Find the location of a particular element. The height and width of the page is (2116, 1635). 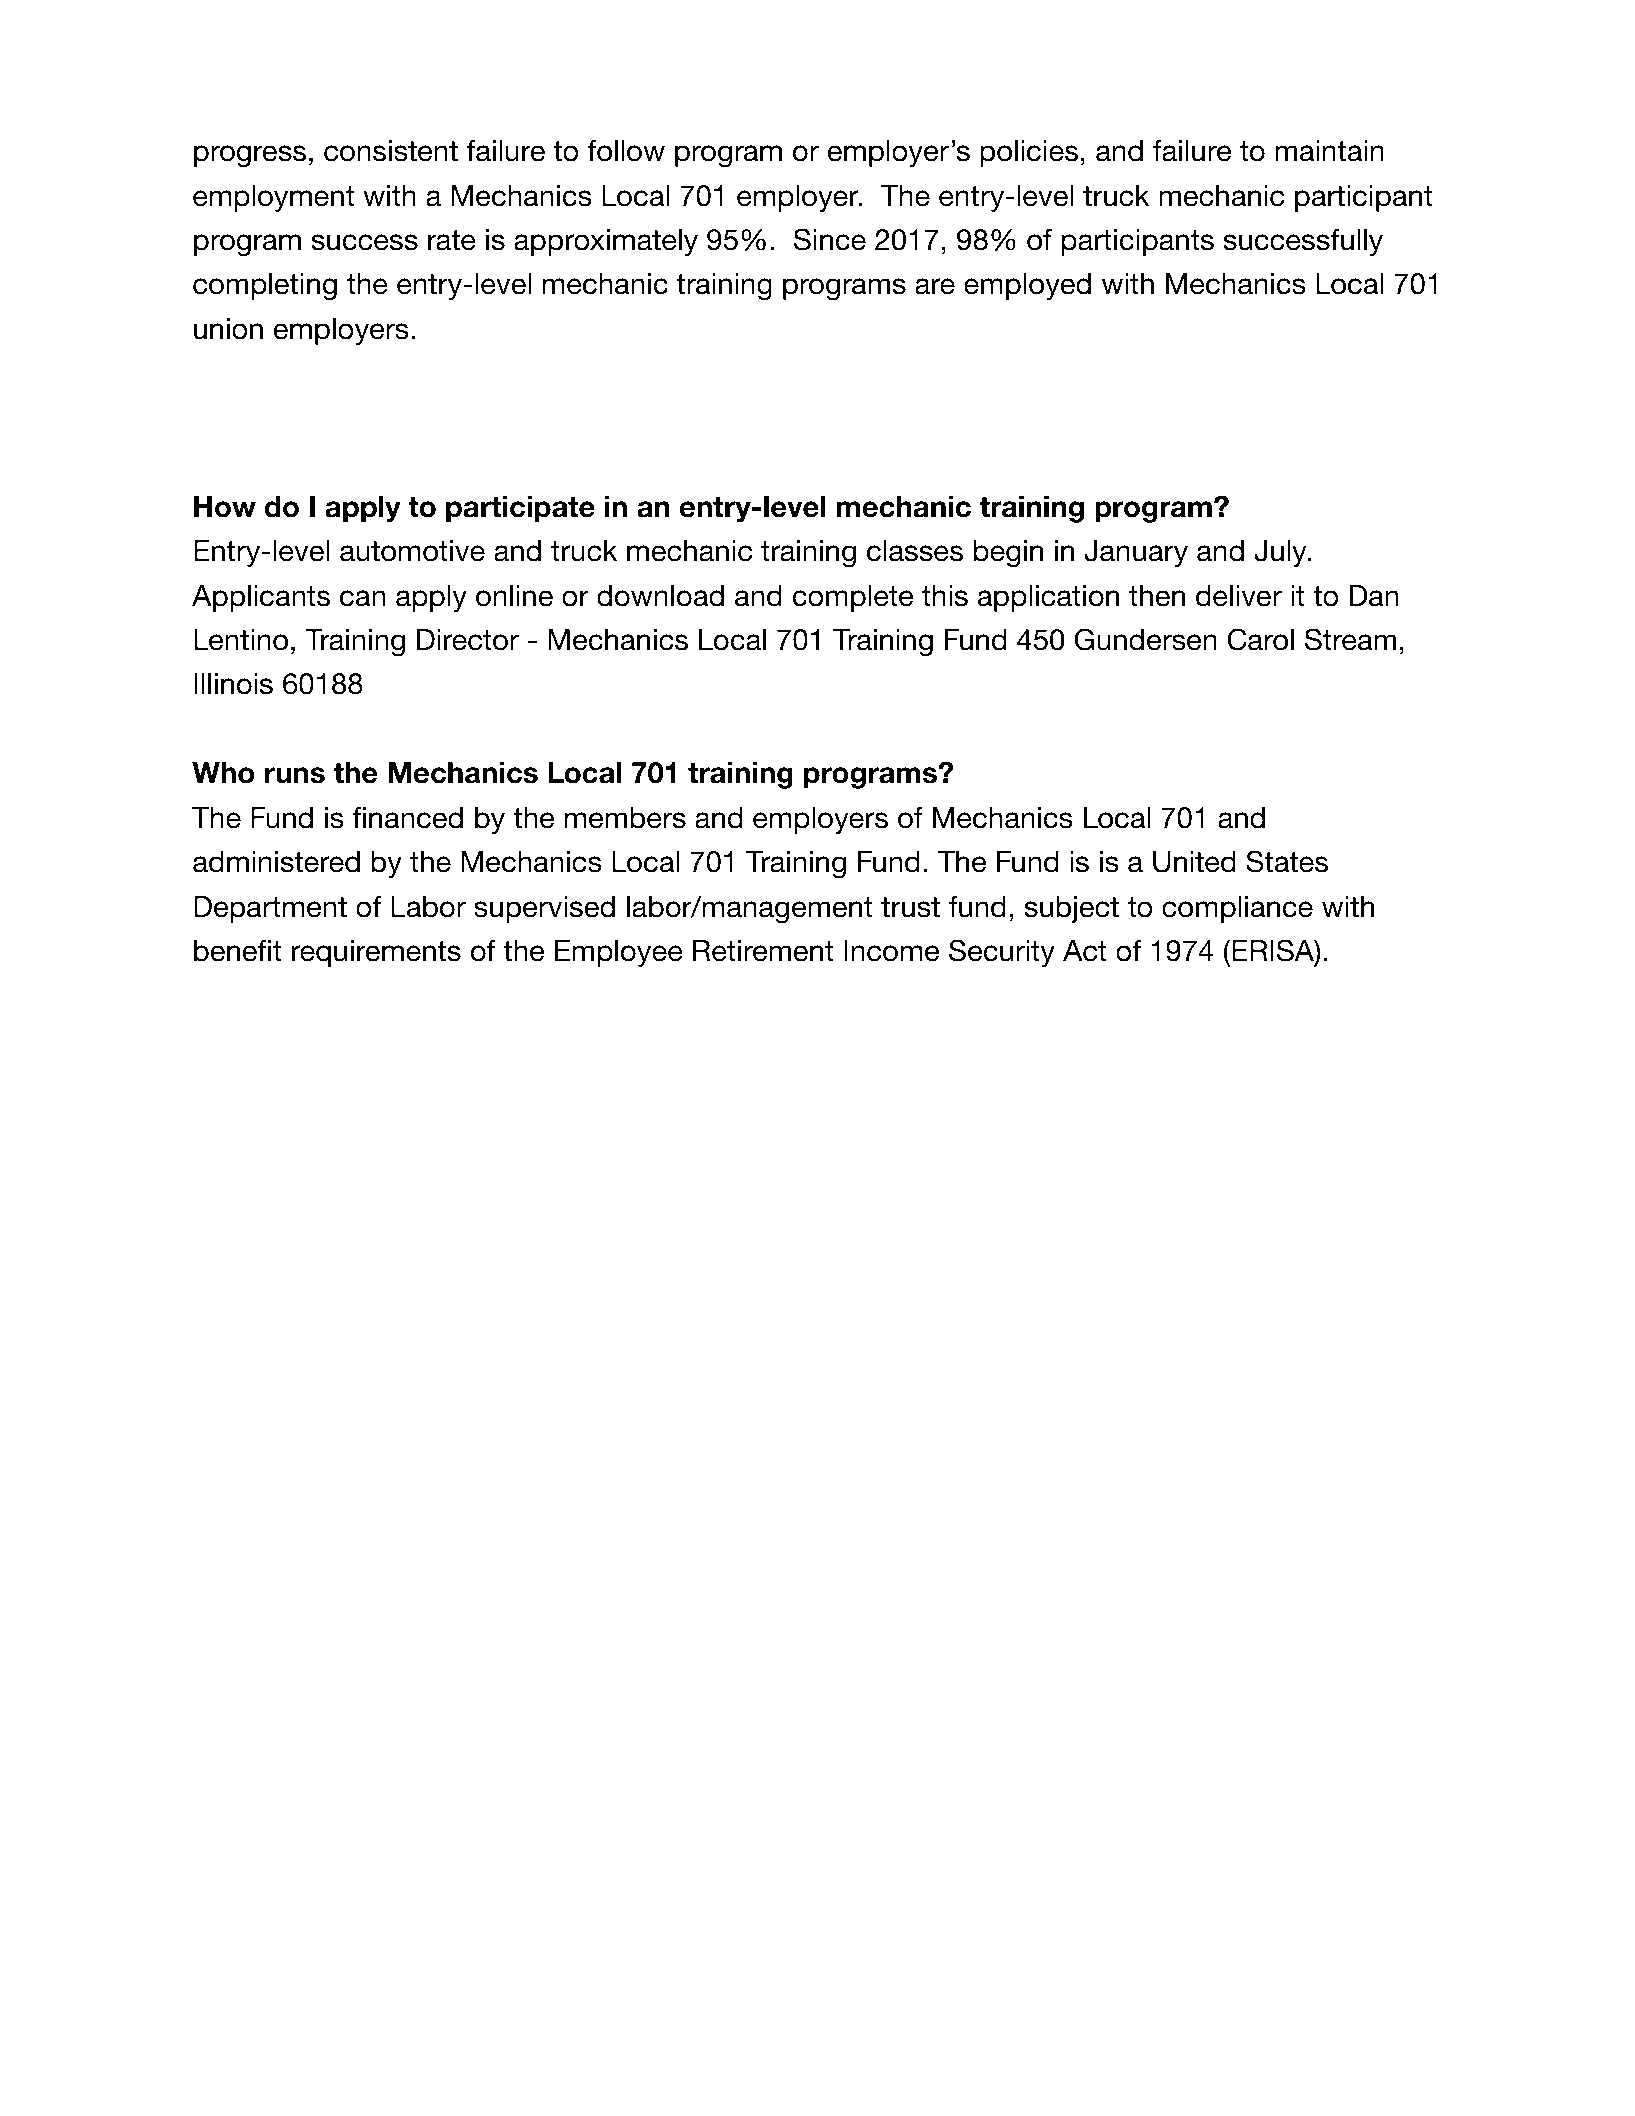

consistent is located at coordinates (391, 151).
